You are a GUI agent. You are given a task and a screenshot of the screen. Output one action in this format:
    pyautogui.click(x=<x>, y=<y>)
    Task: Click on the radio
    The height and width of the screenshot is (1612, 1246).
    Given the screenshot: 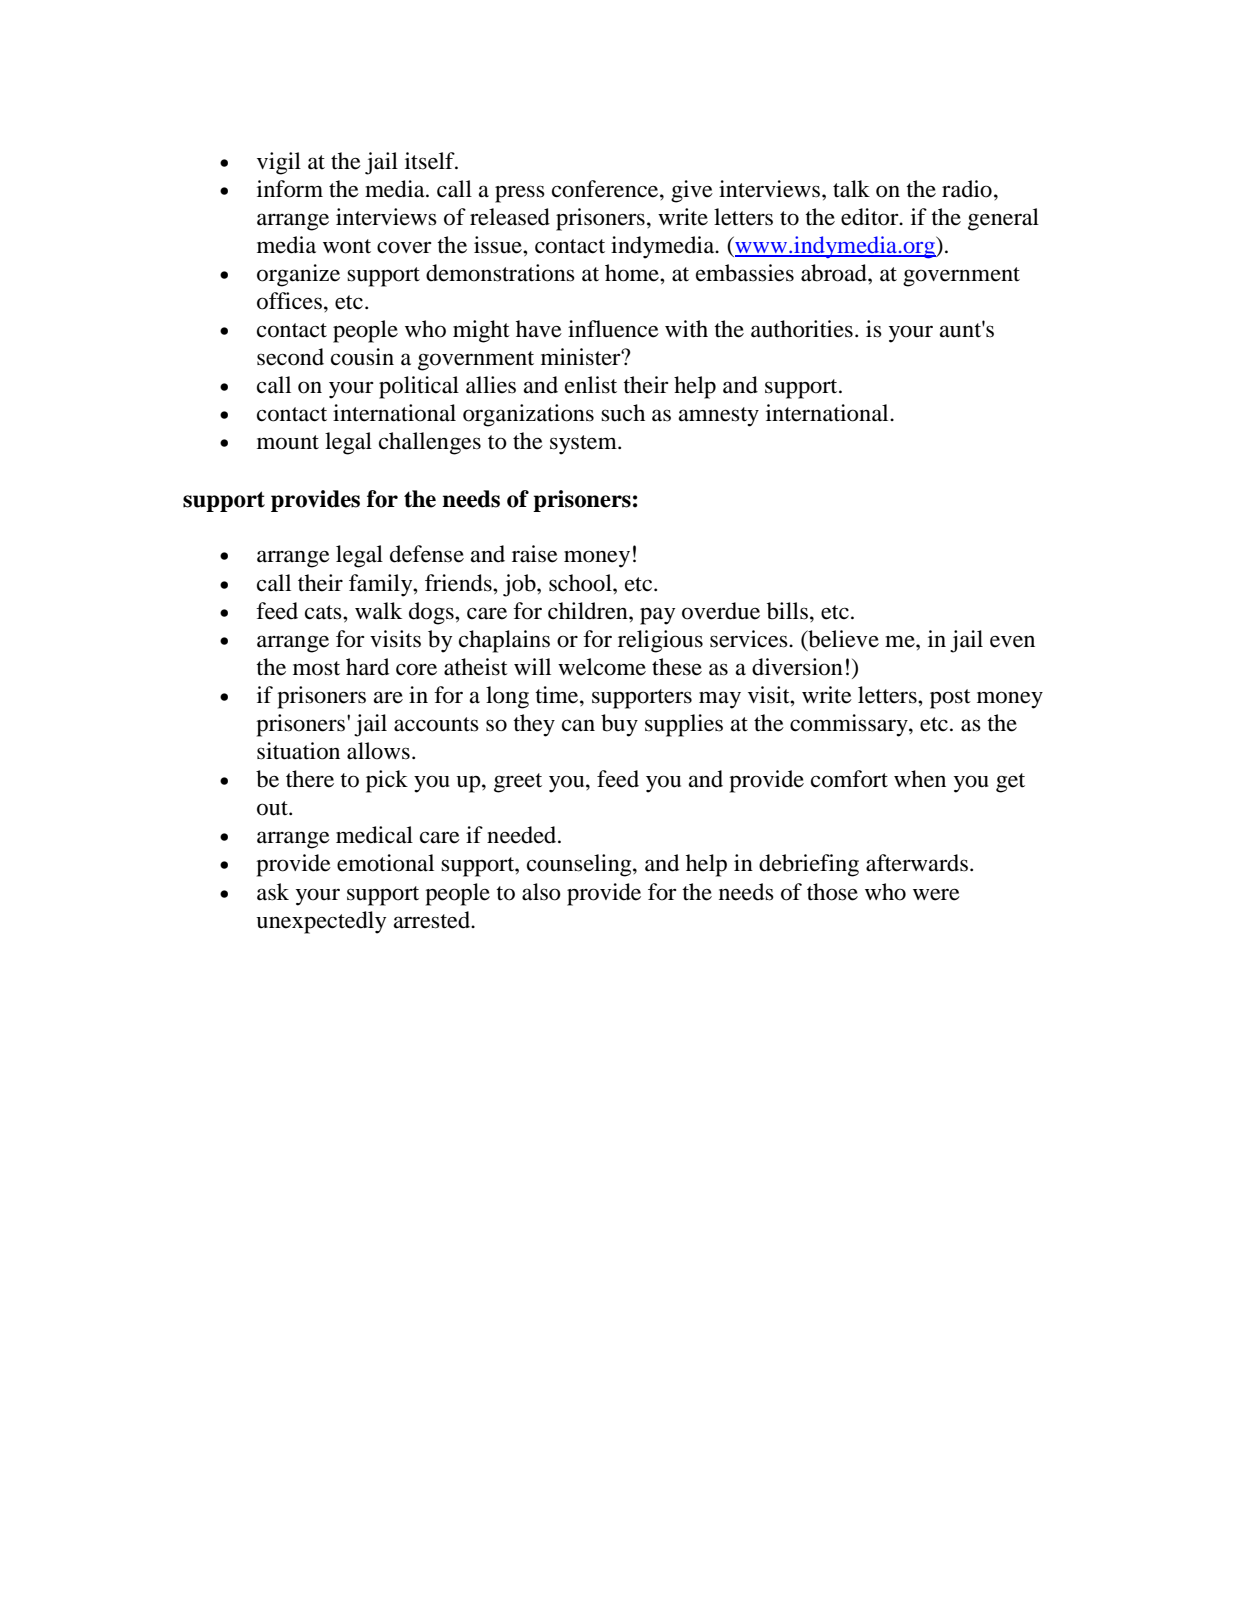 What is the action you would take?
    pyautogui.click(x=967, y=189)
